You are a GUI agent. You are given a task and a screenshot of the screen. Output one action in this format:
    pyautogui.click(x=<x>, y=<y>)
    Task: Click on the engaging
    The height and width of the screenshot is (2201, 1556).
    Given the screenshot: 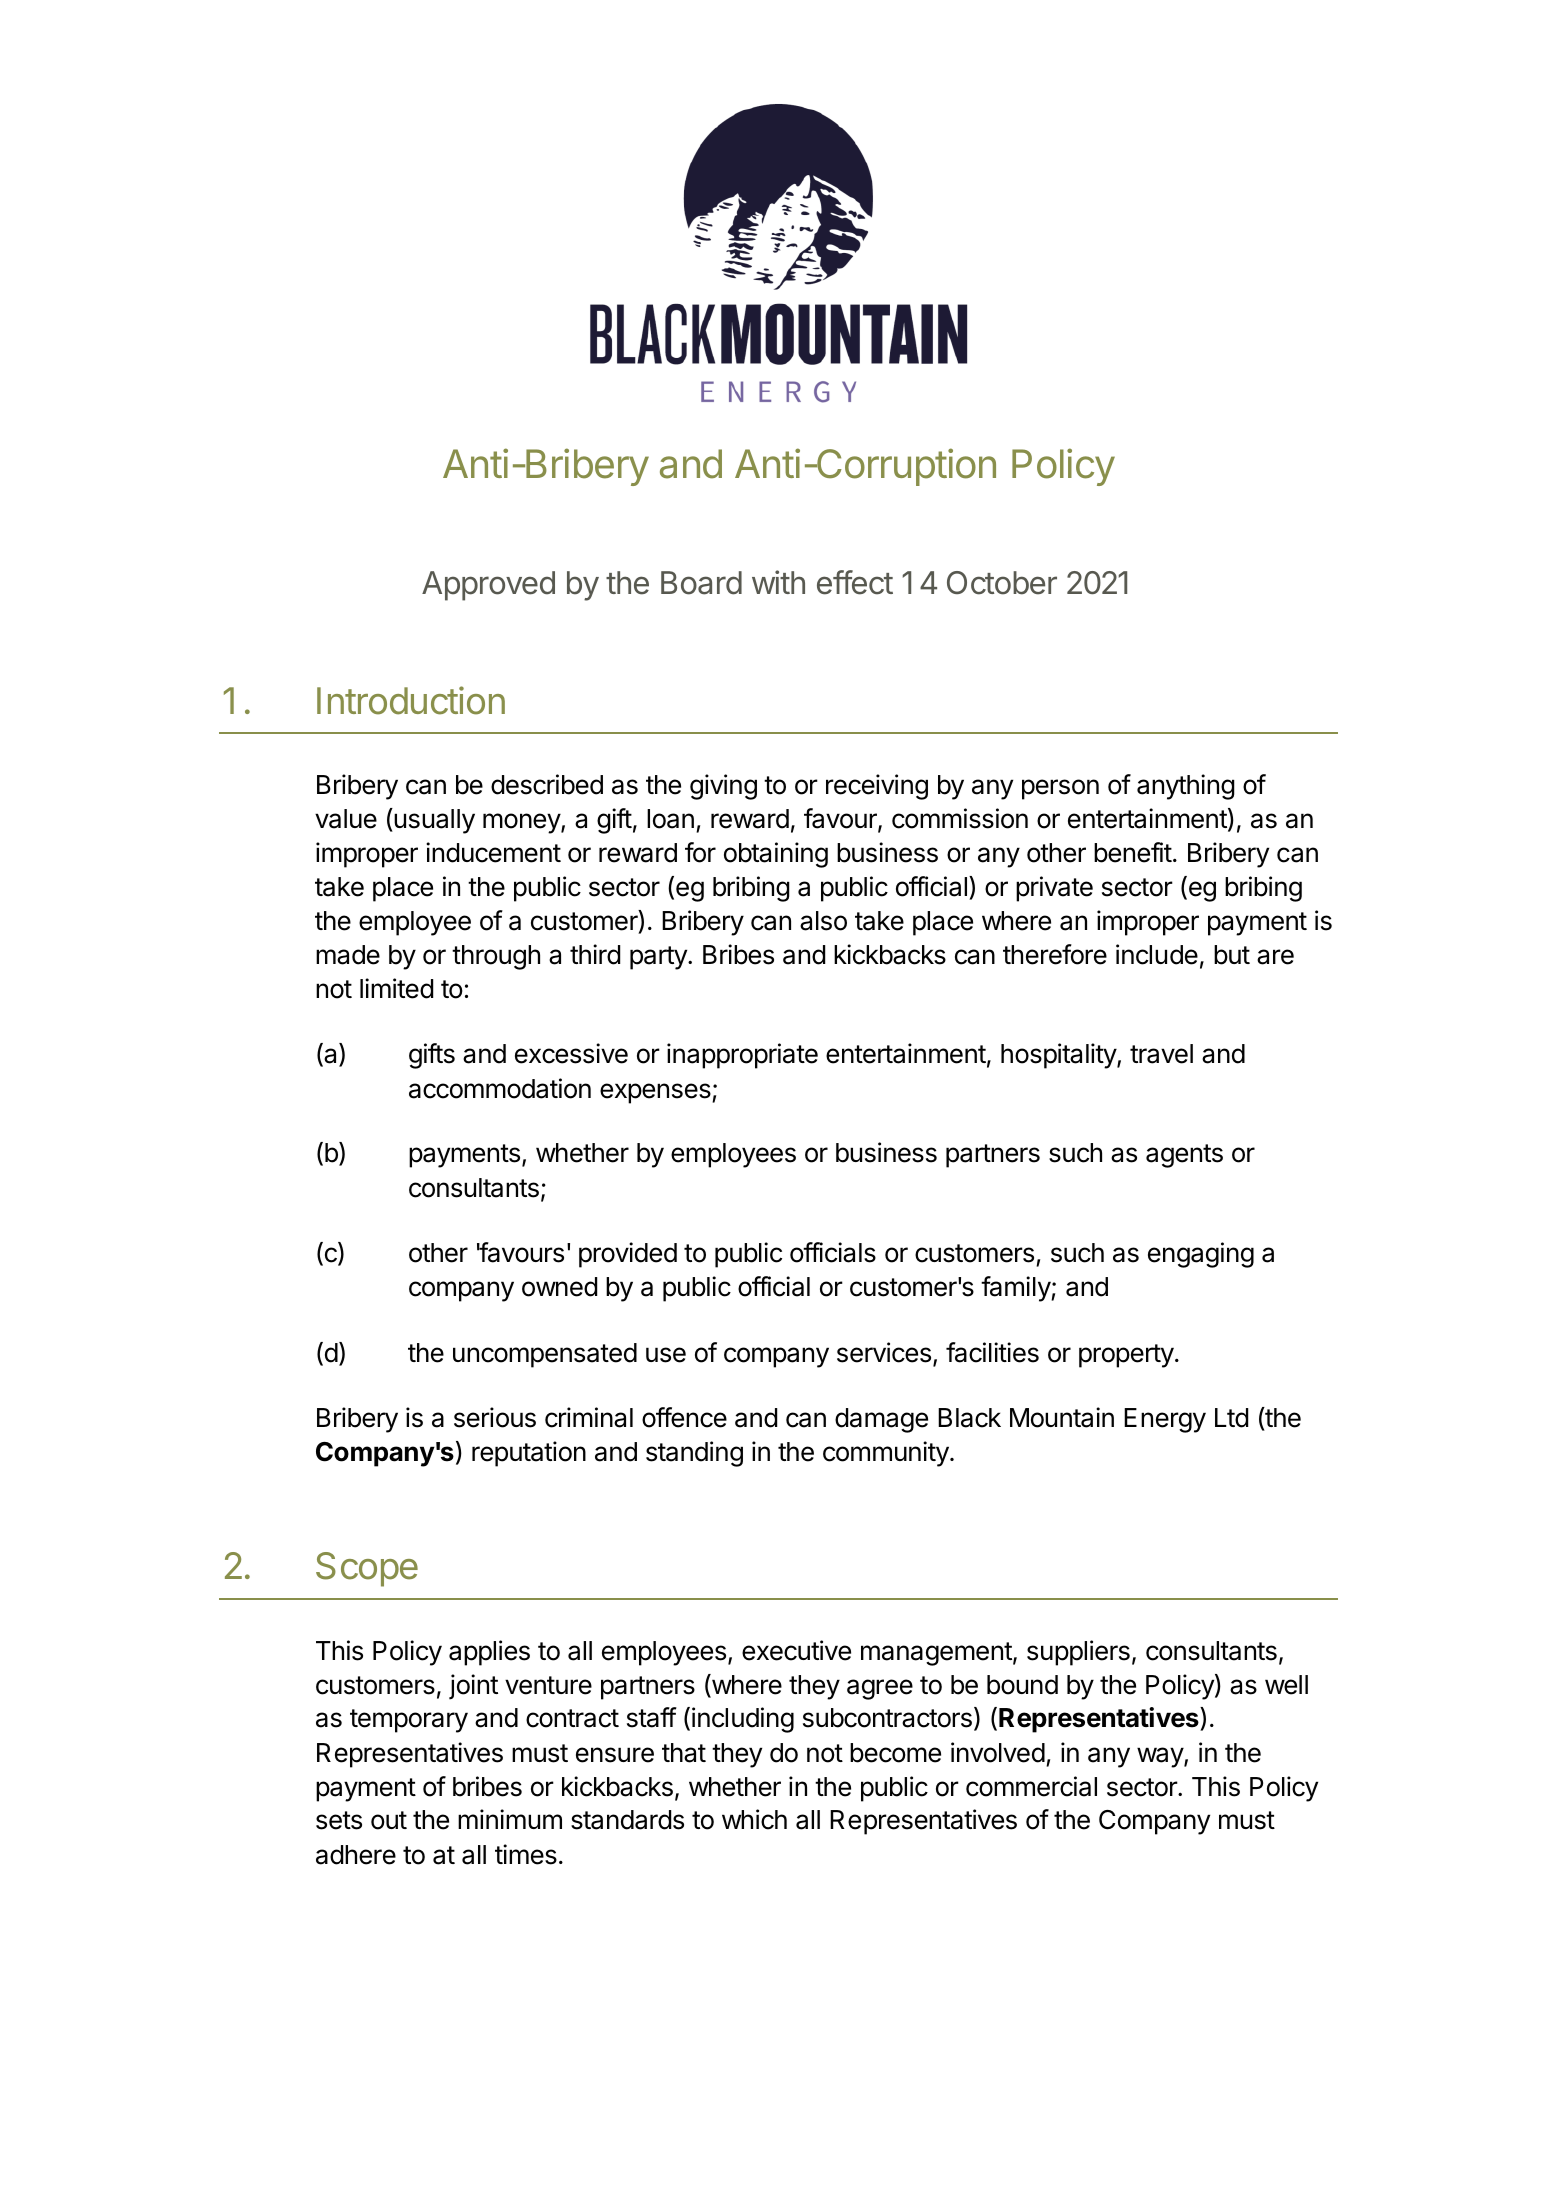 What is the action you would take?
    pyautogui.click(x=1201, y=1255)
